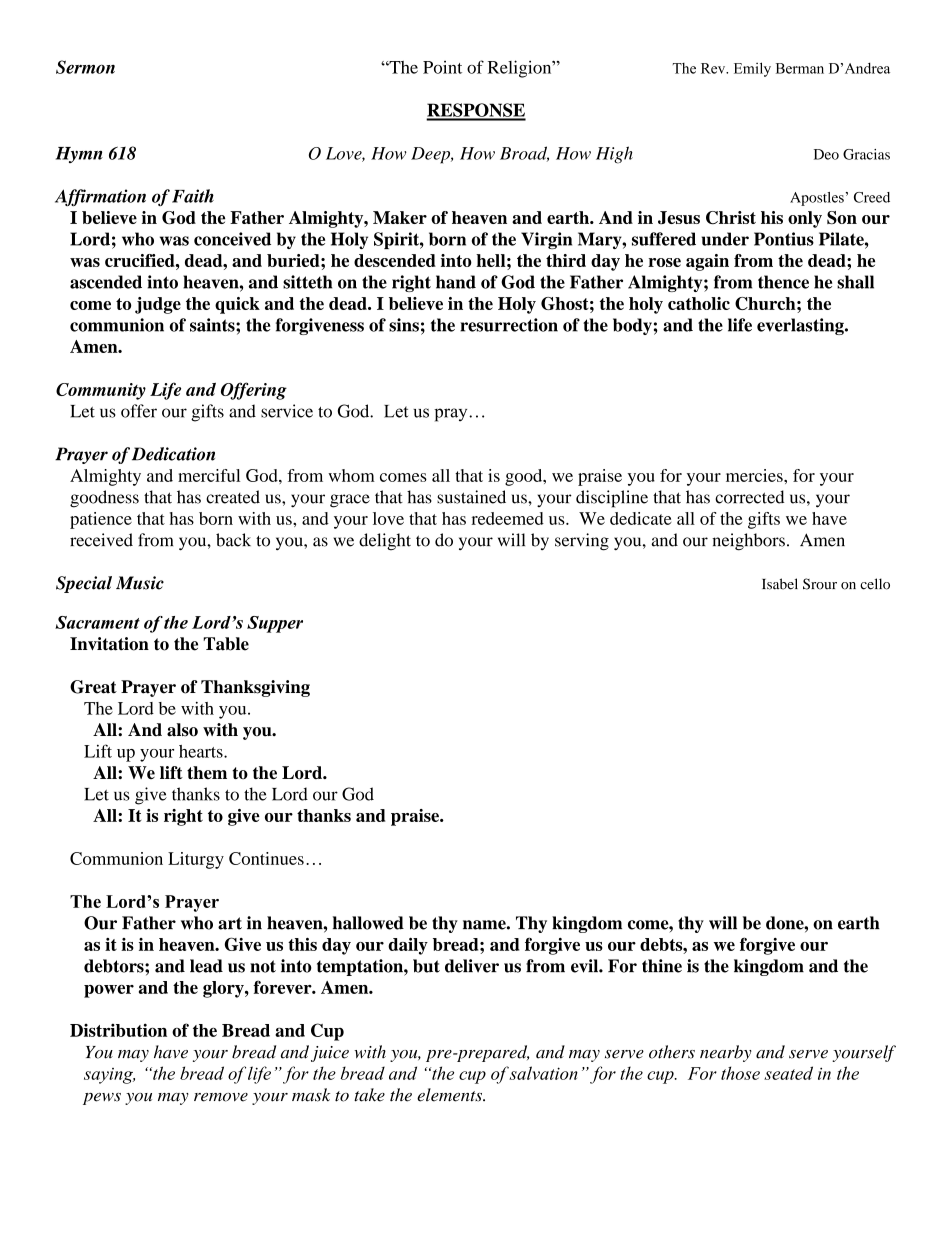 The height and width of the image is (1233, 952). Describe the element at coordinates (442, 67) in the image. I see `Point` at that location.
